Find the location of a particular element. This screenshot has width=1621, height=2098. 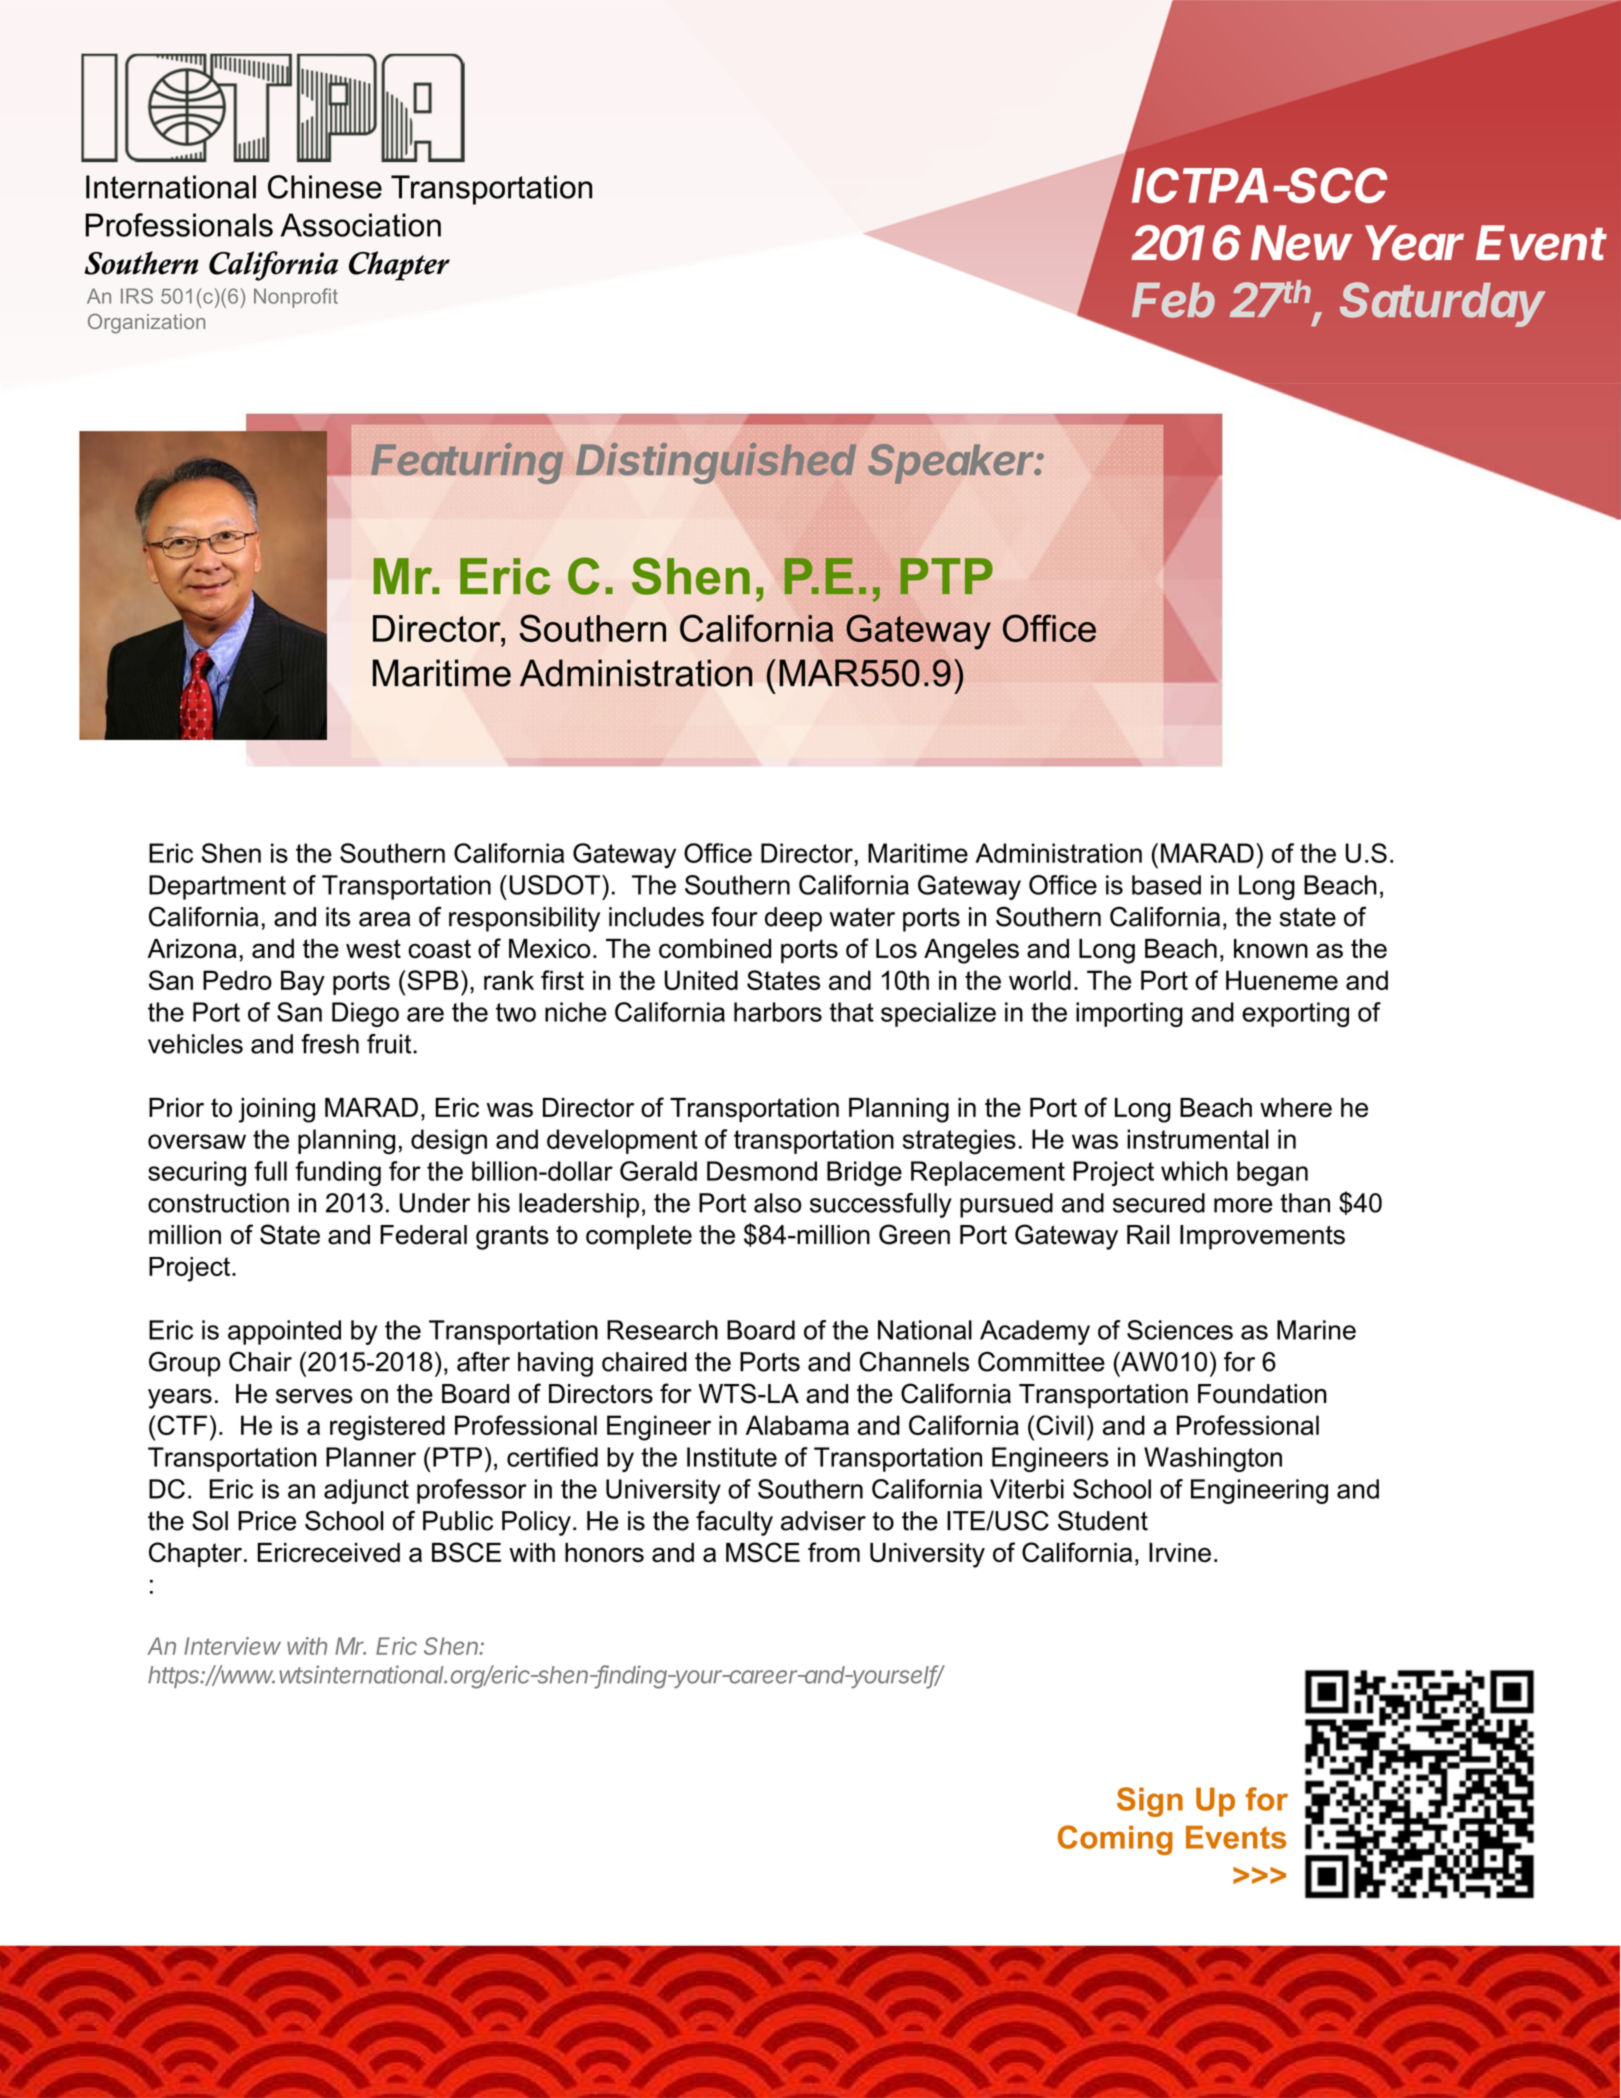

Distinguished is located at coordinates (716, 463).
